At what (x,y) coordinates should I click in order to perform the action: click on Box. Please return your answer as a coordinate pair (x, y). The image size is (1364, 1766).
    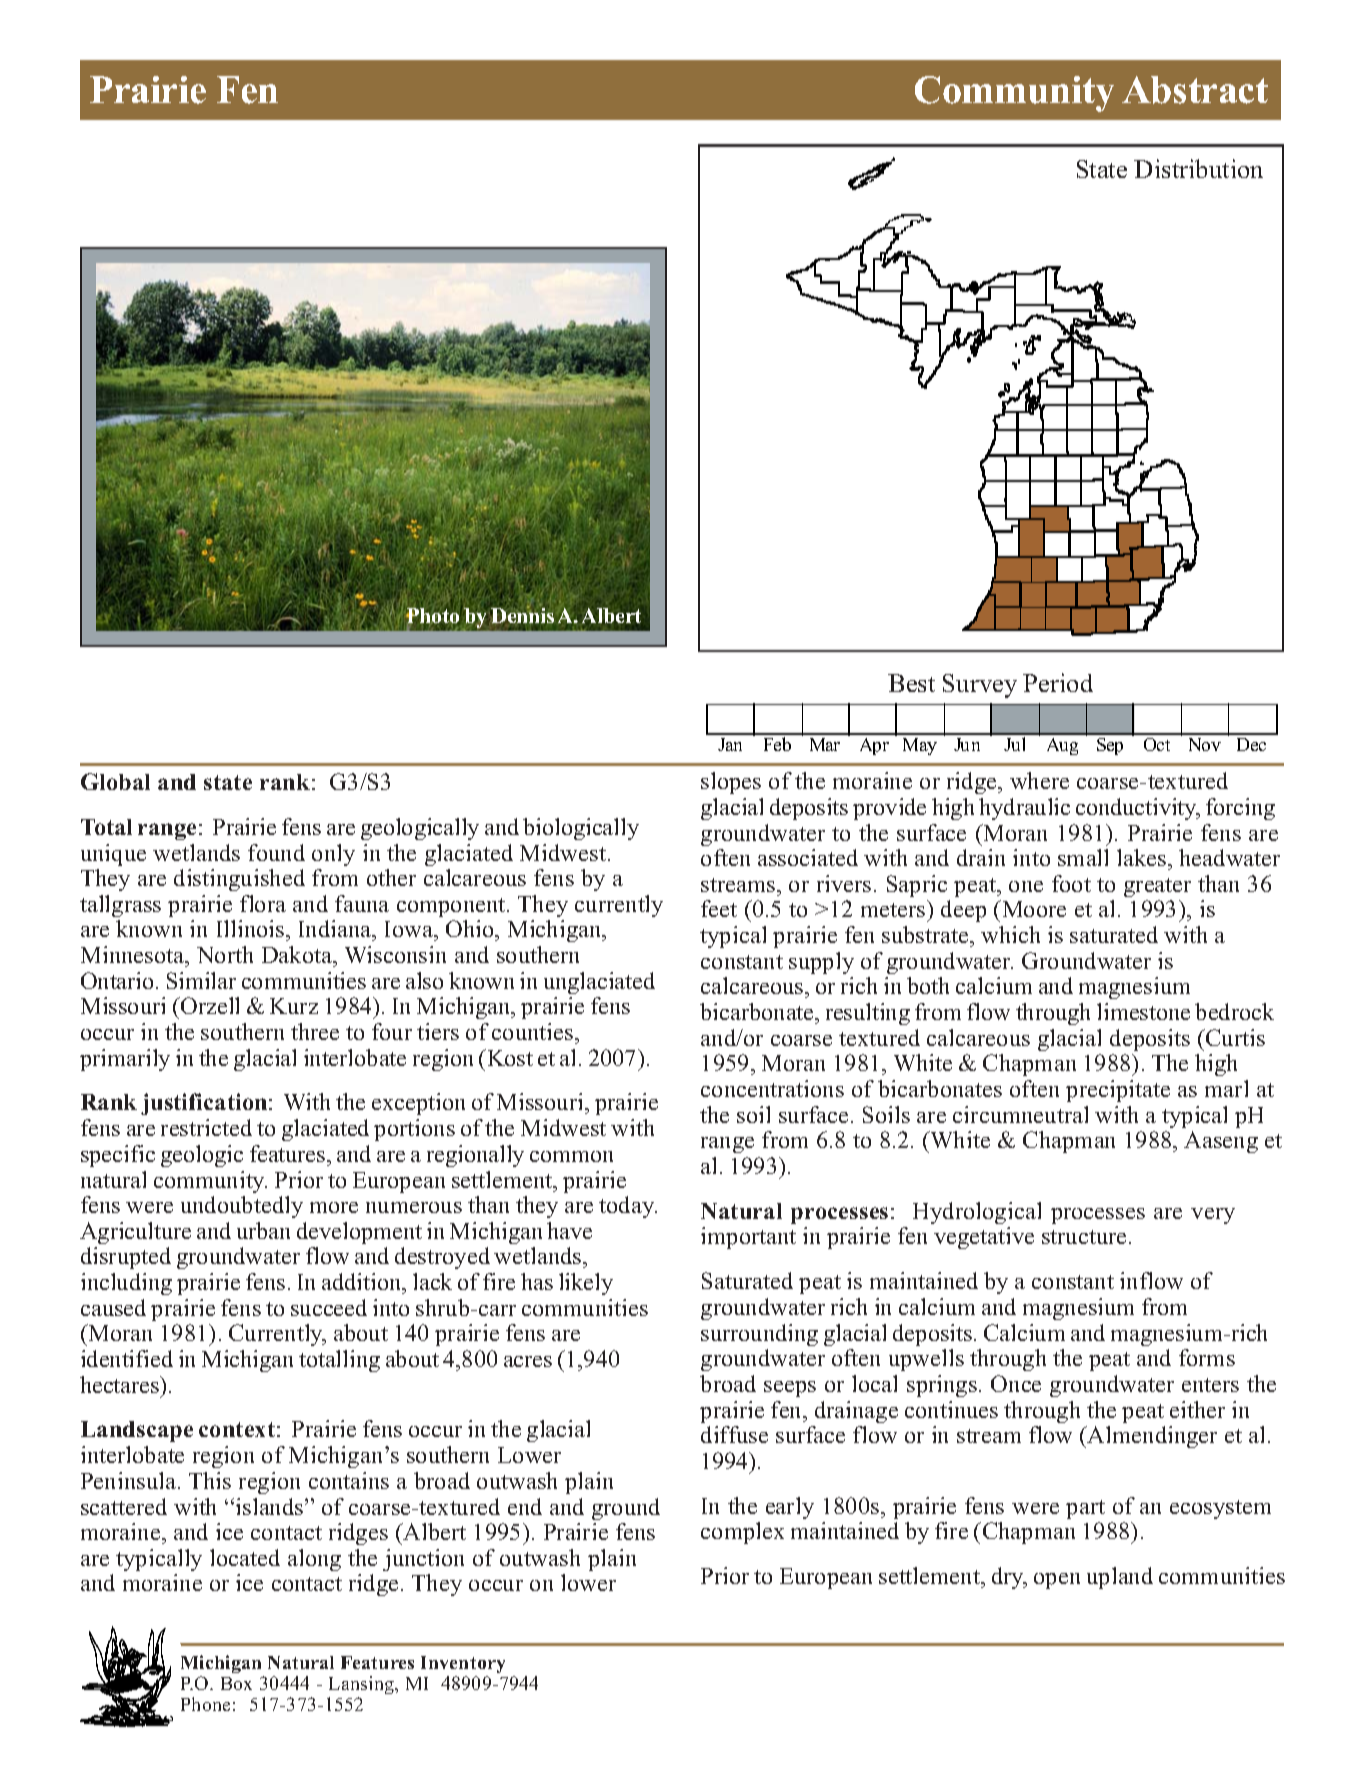
    Looking at the image, I should click on (236, 1683).
